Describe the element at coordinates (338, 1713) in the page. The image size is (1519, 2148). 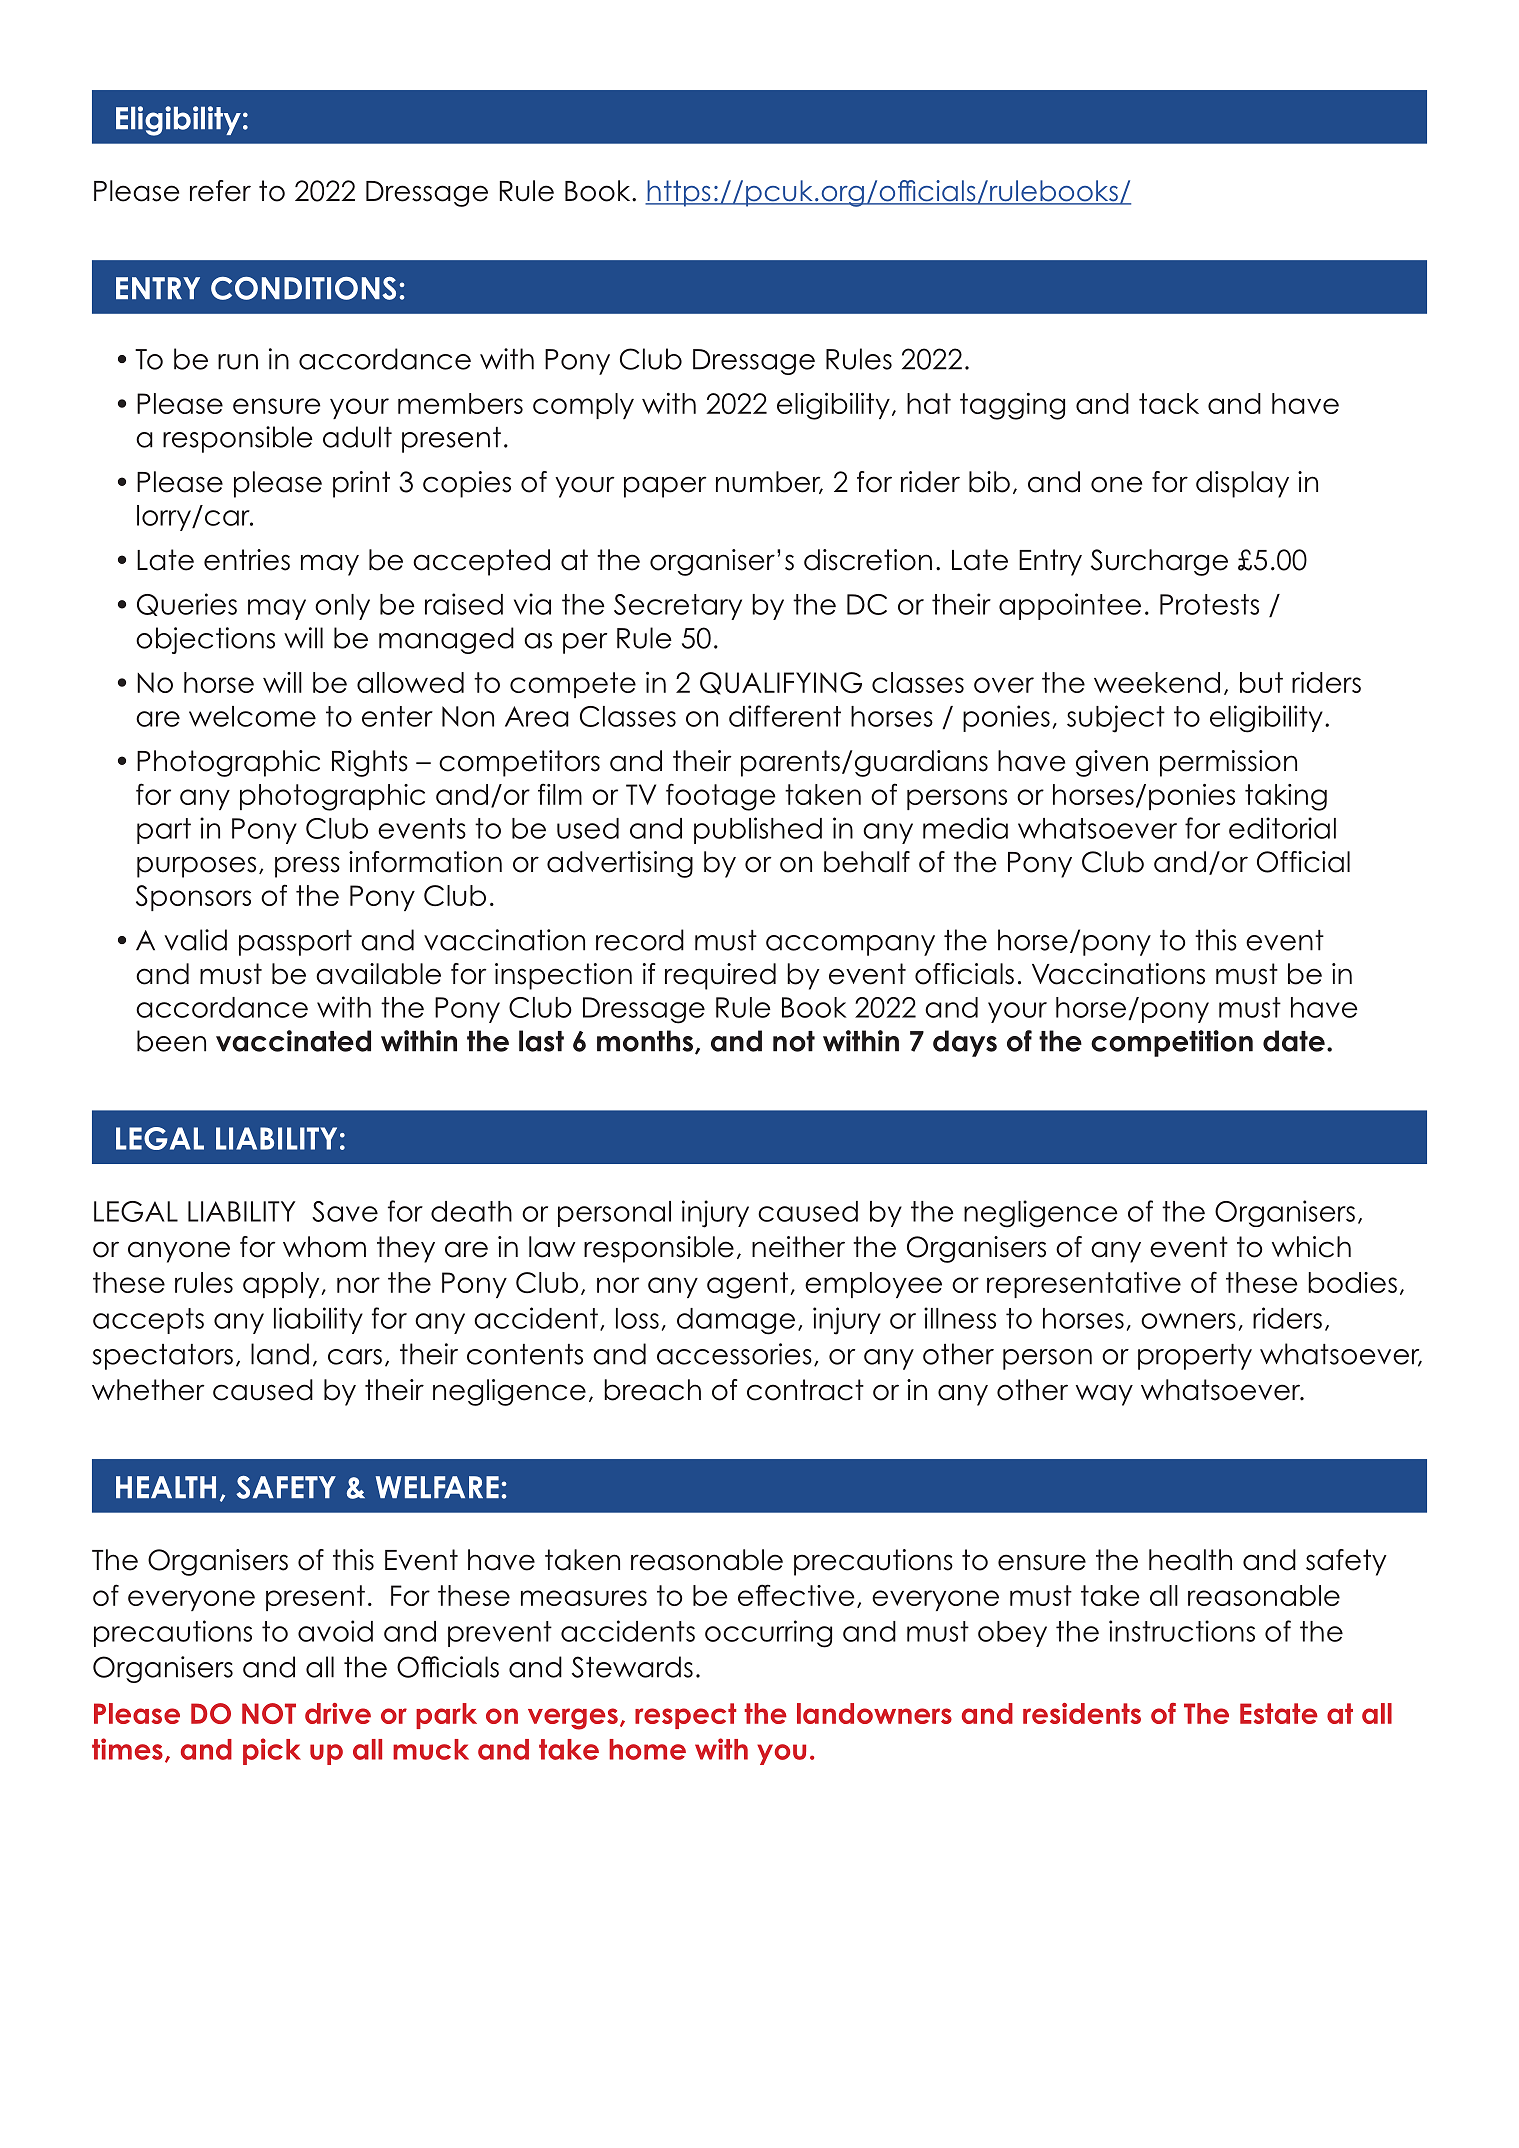
I see `drive` at that location.
